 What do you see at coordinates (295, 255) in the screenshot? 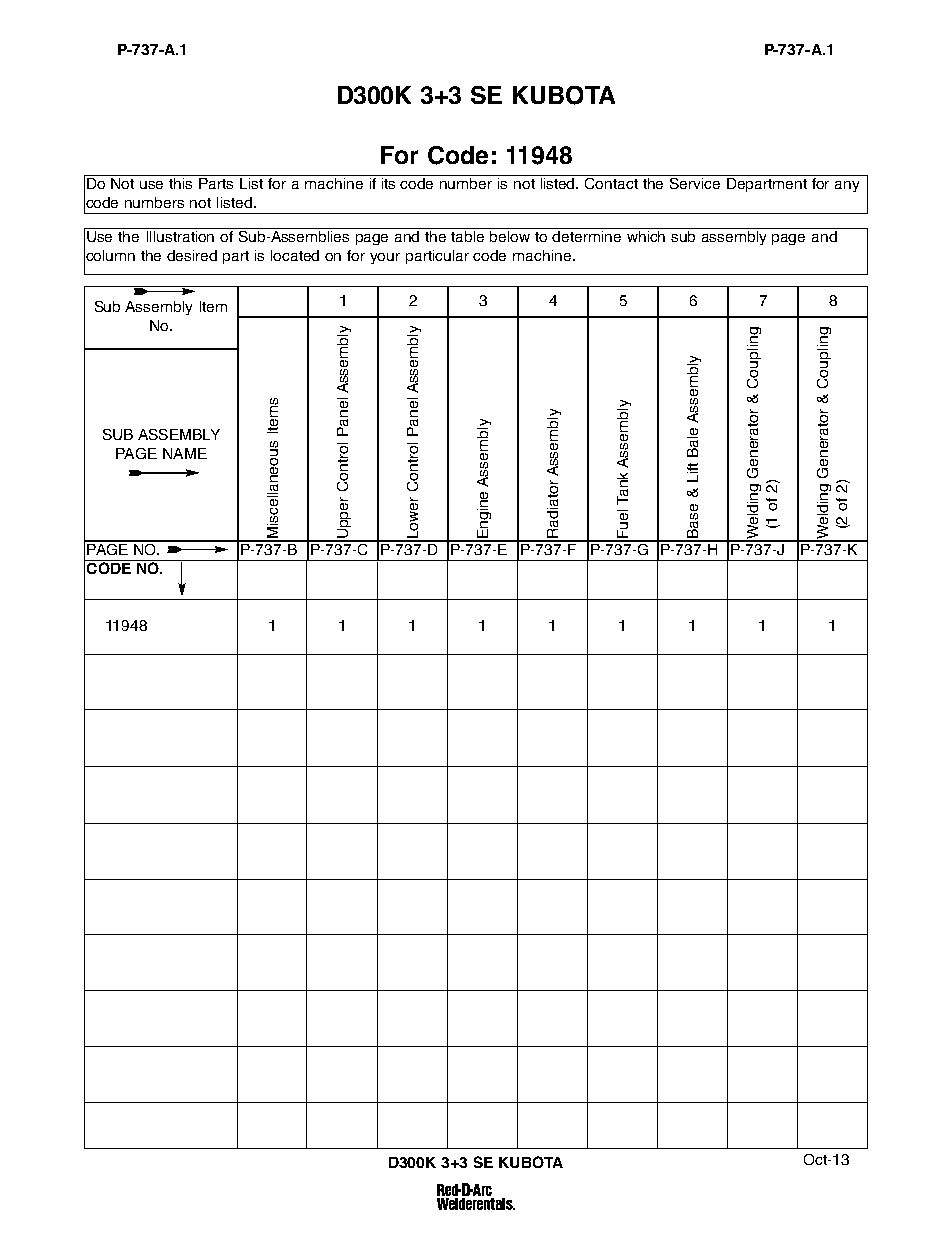
I see `located` at bounding box center [295, 255].
